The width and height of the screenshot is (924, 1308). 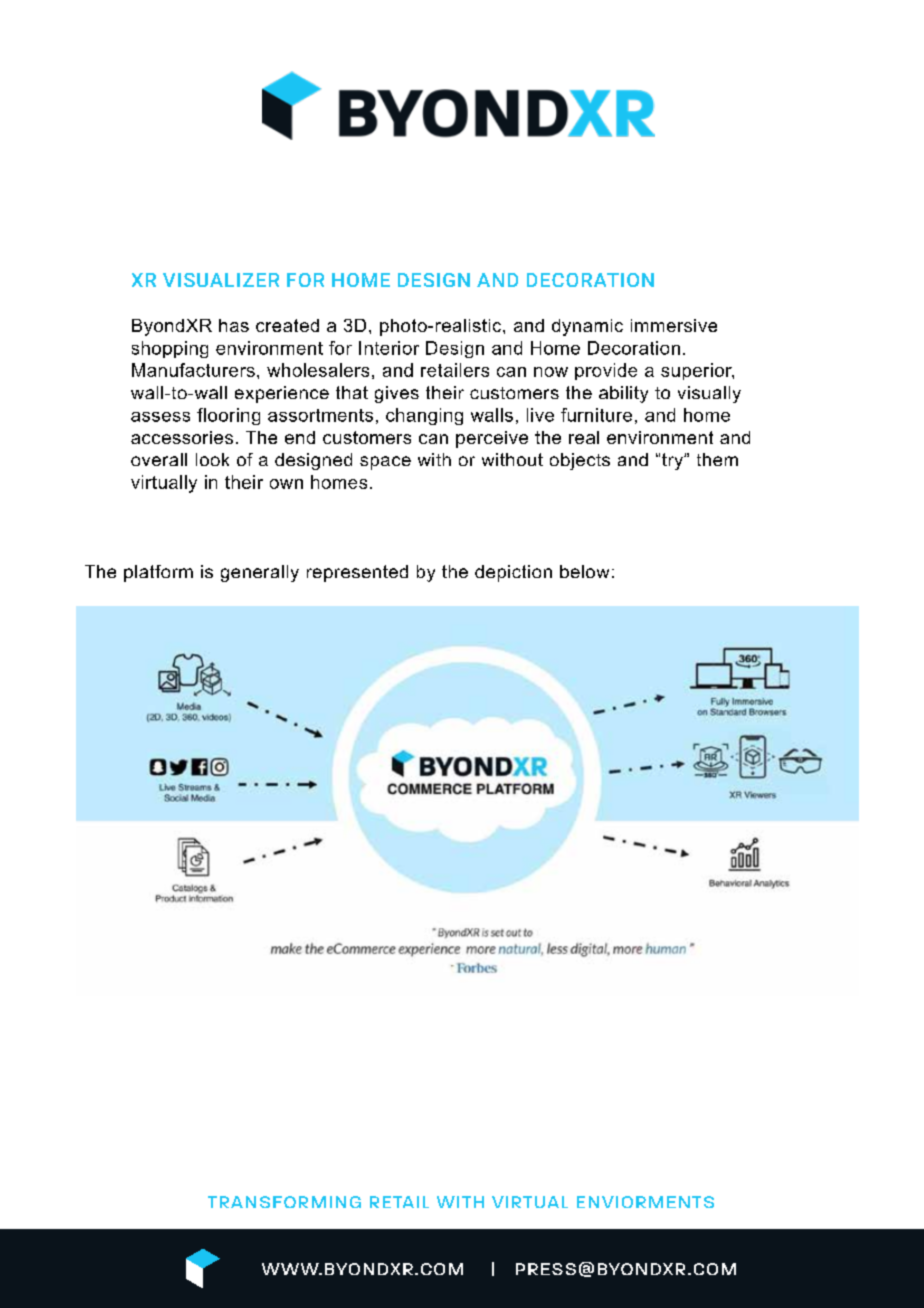 I want to click on space, so click(x=385, y=463).
